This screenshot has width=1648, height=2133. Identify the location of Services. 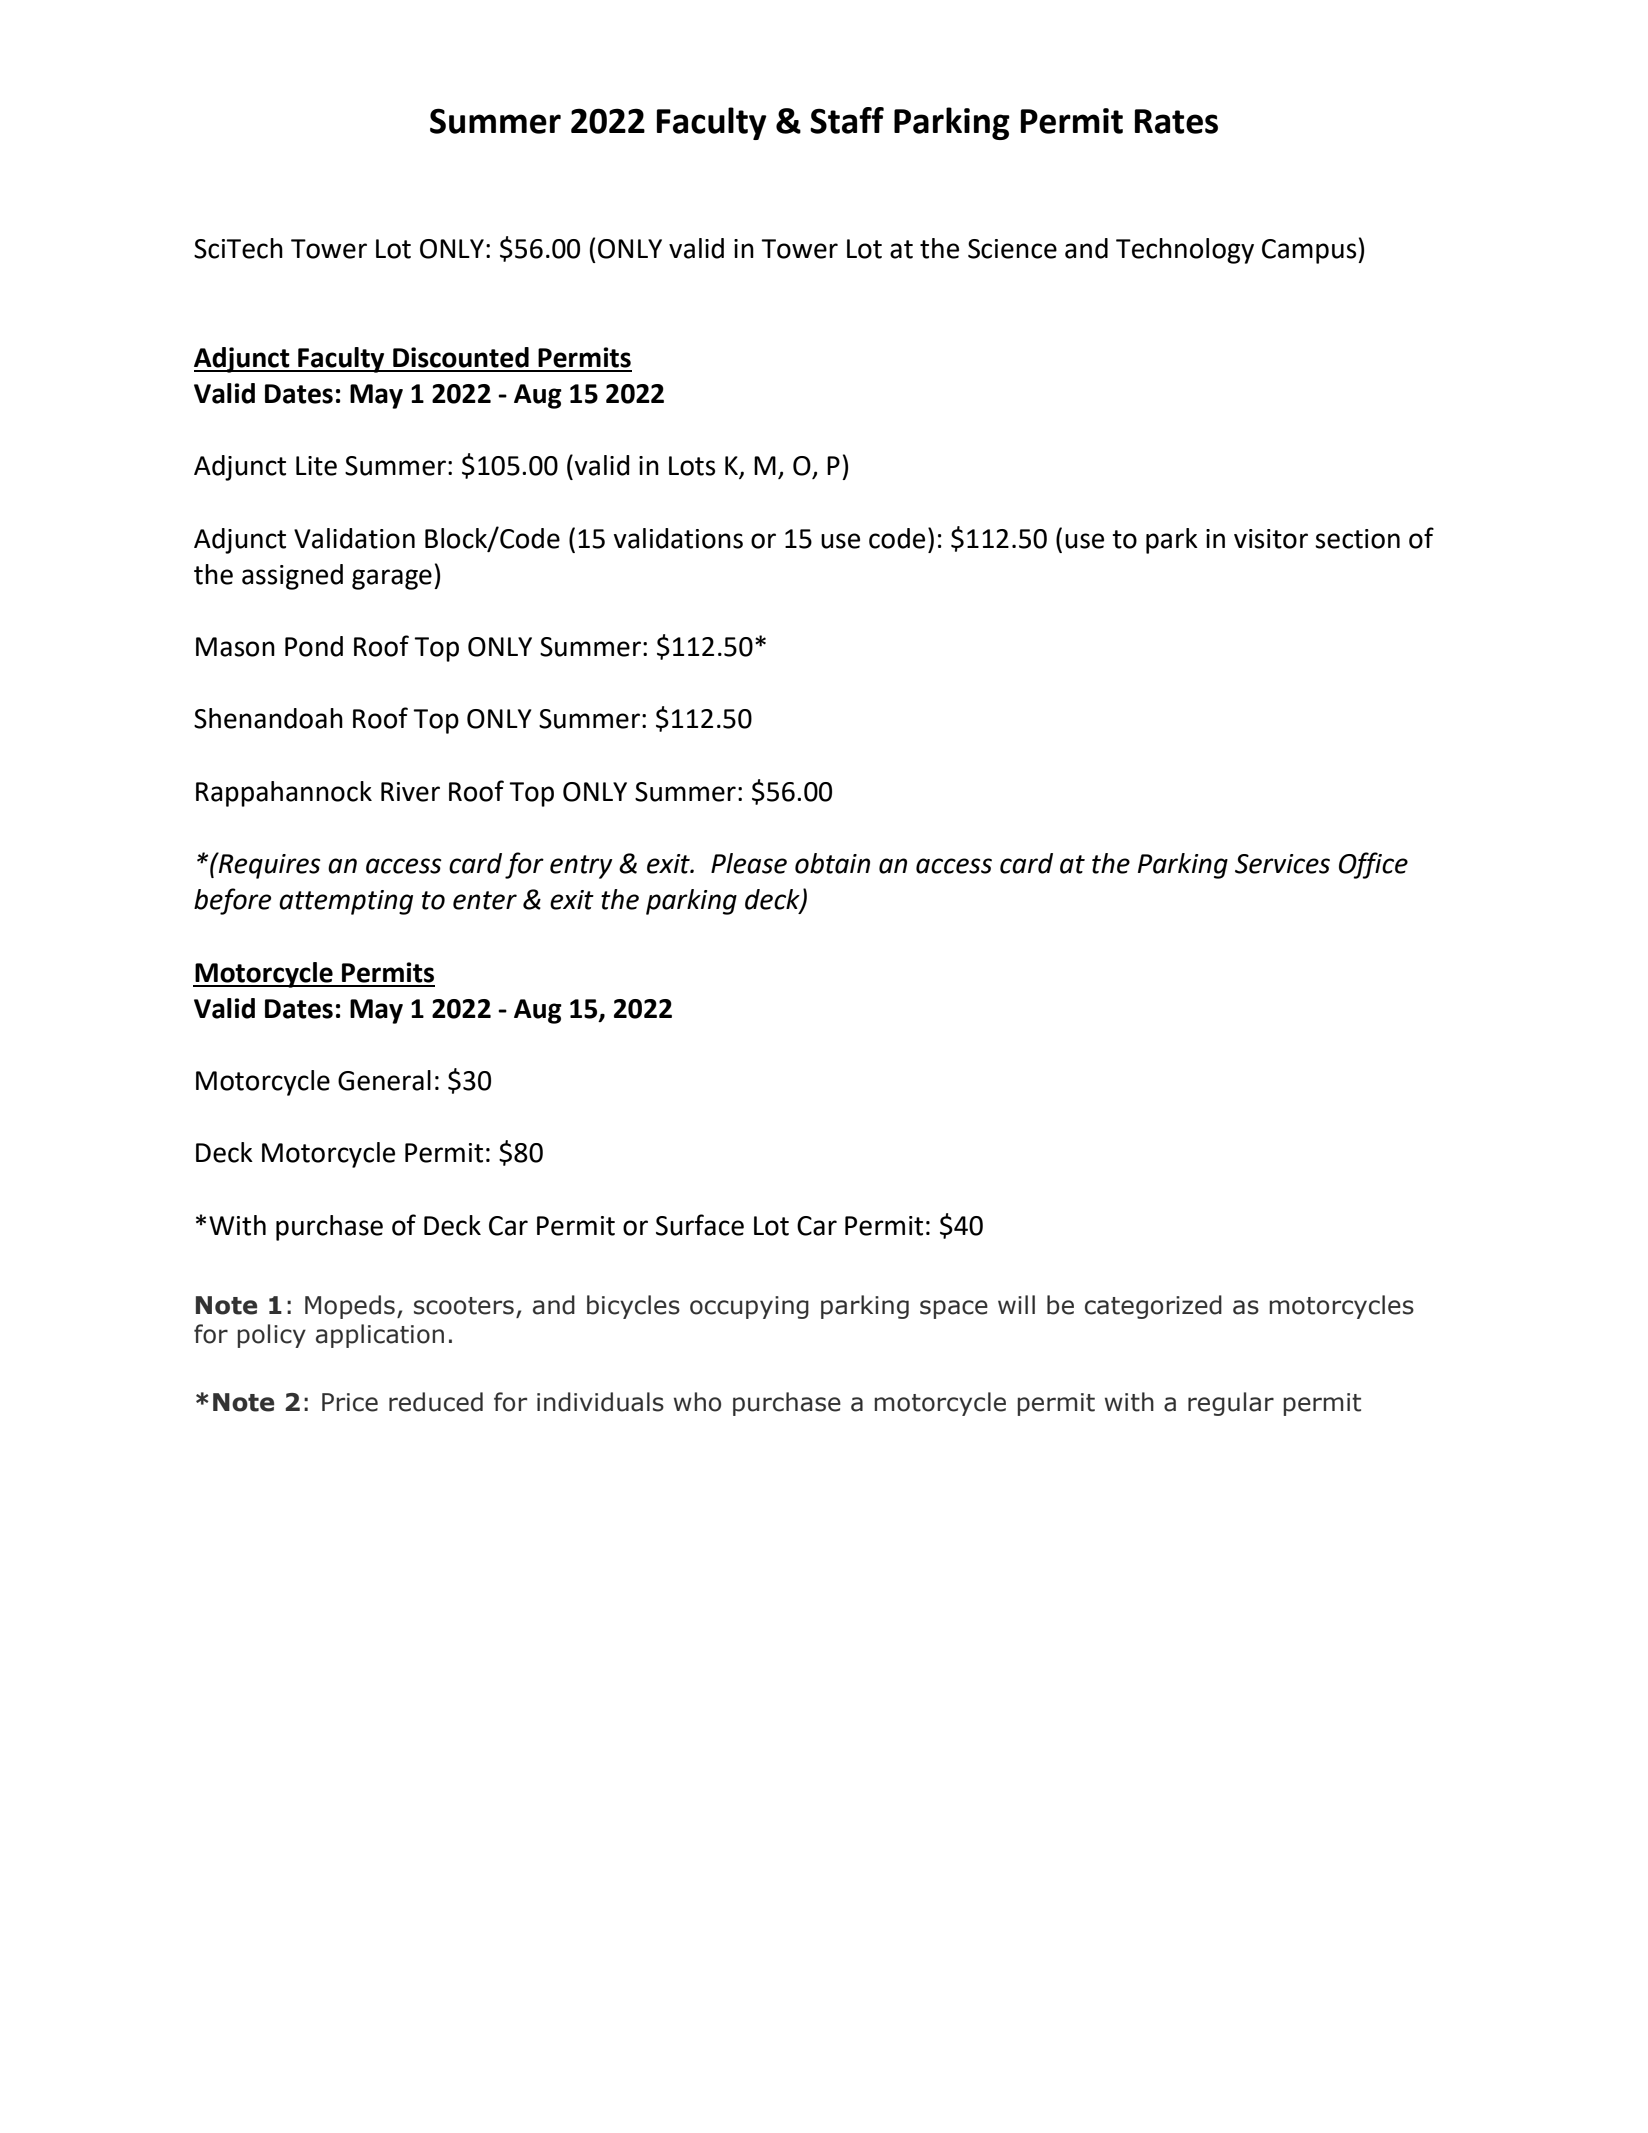
(1282, 864).
